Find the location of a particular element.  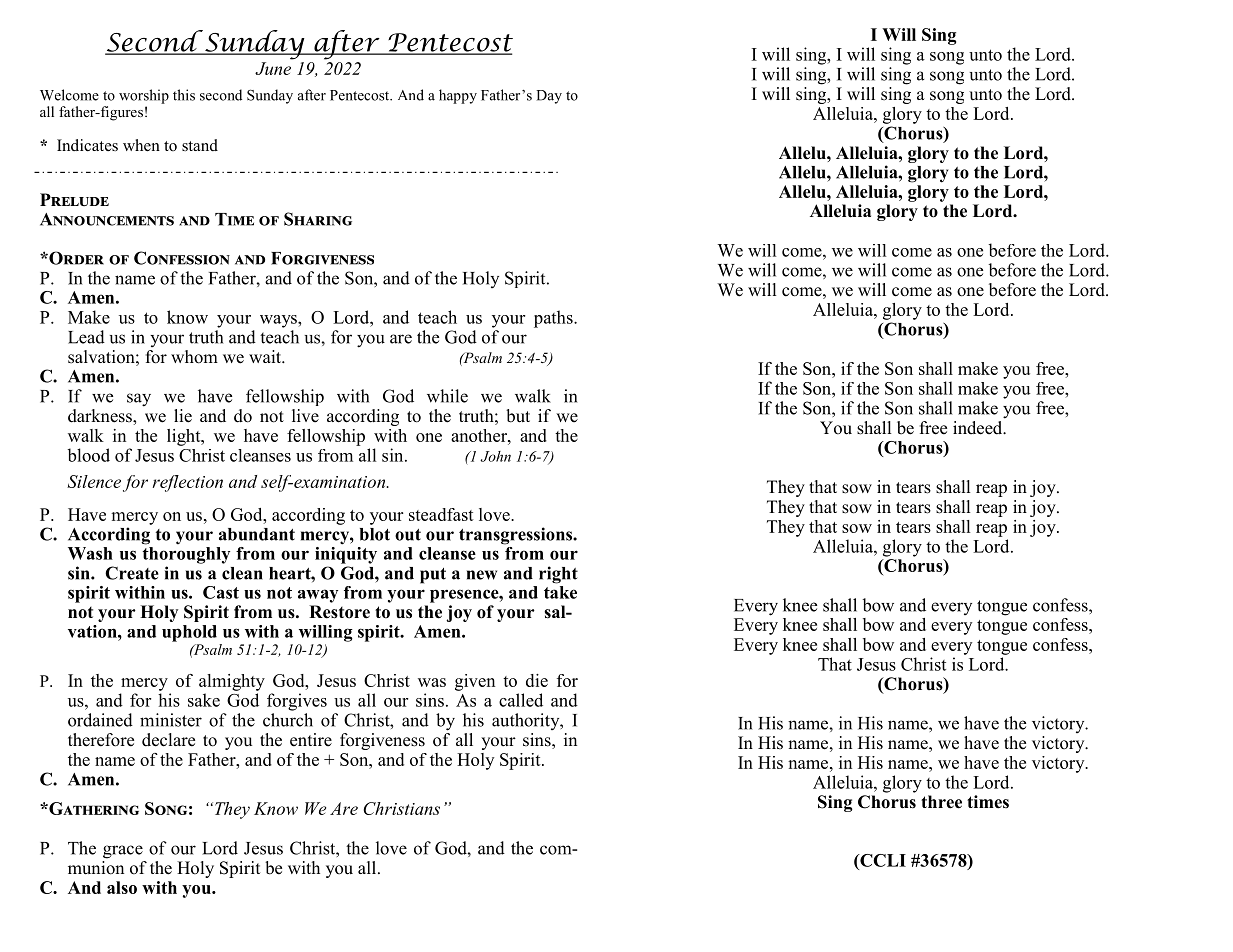

almighty is located at coordinates (232, 682).
